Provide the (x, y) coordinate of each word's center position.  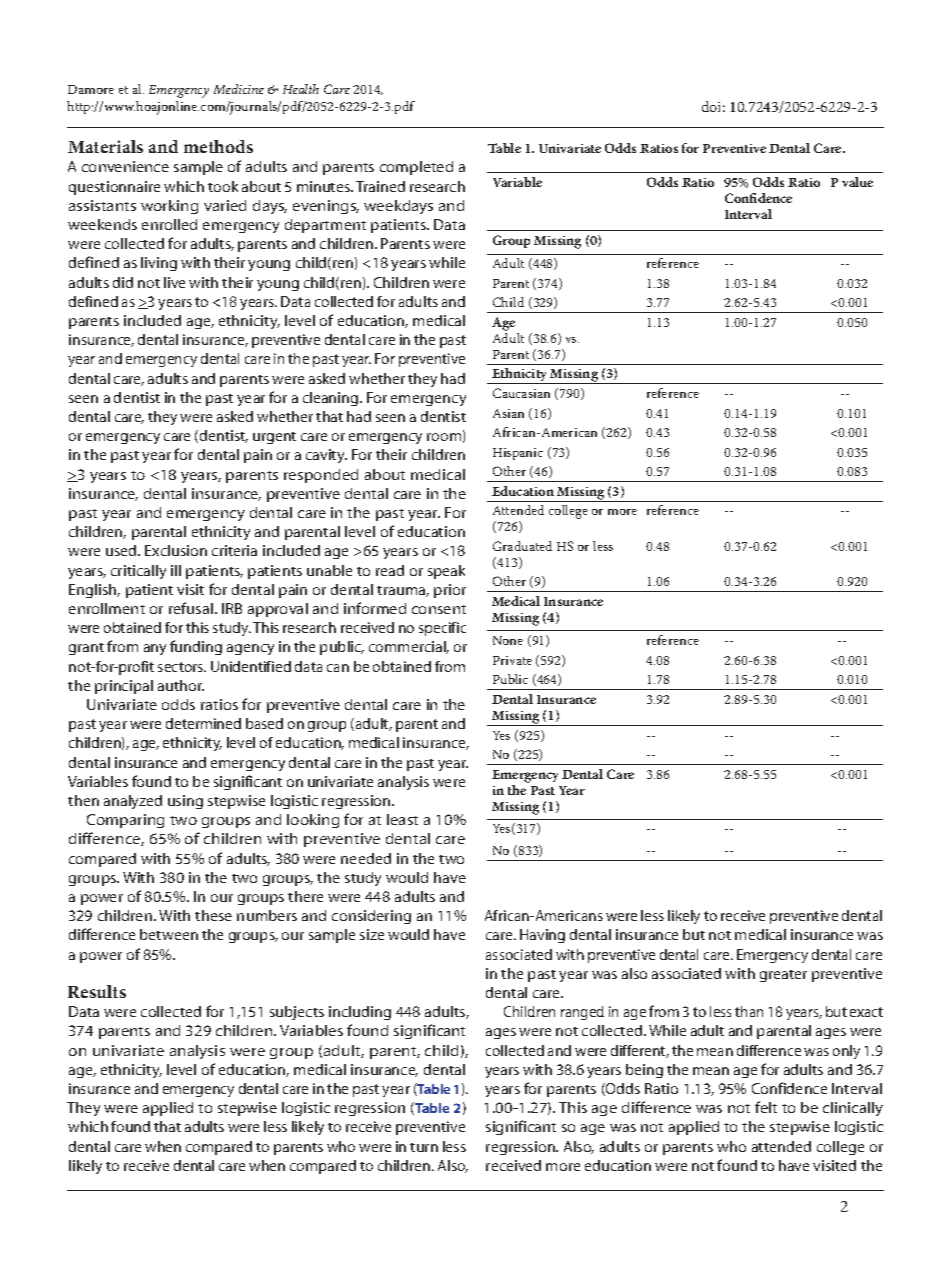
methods (218, 146)
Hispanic (518, 454)
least (402, 819)
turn (424, 1147)
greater (783, 976)
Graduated (522, 546)
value (857, 182)
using (185, 802)
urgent (274, 438)
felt (766, 1107)
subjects (297, 1013)
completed (416, 168)
